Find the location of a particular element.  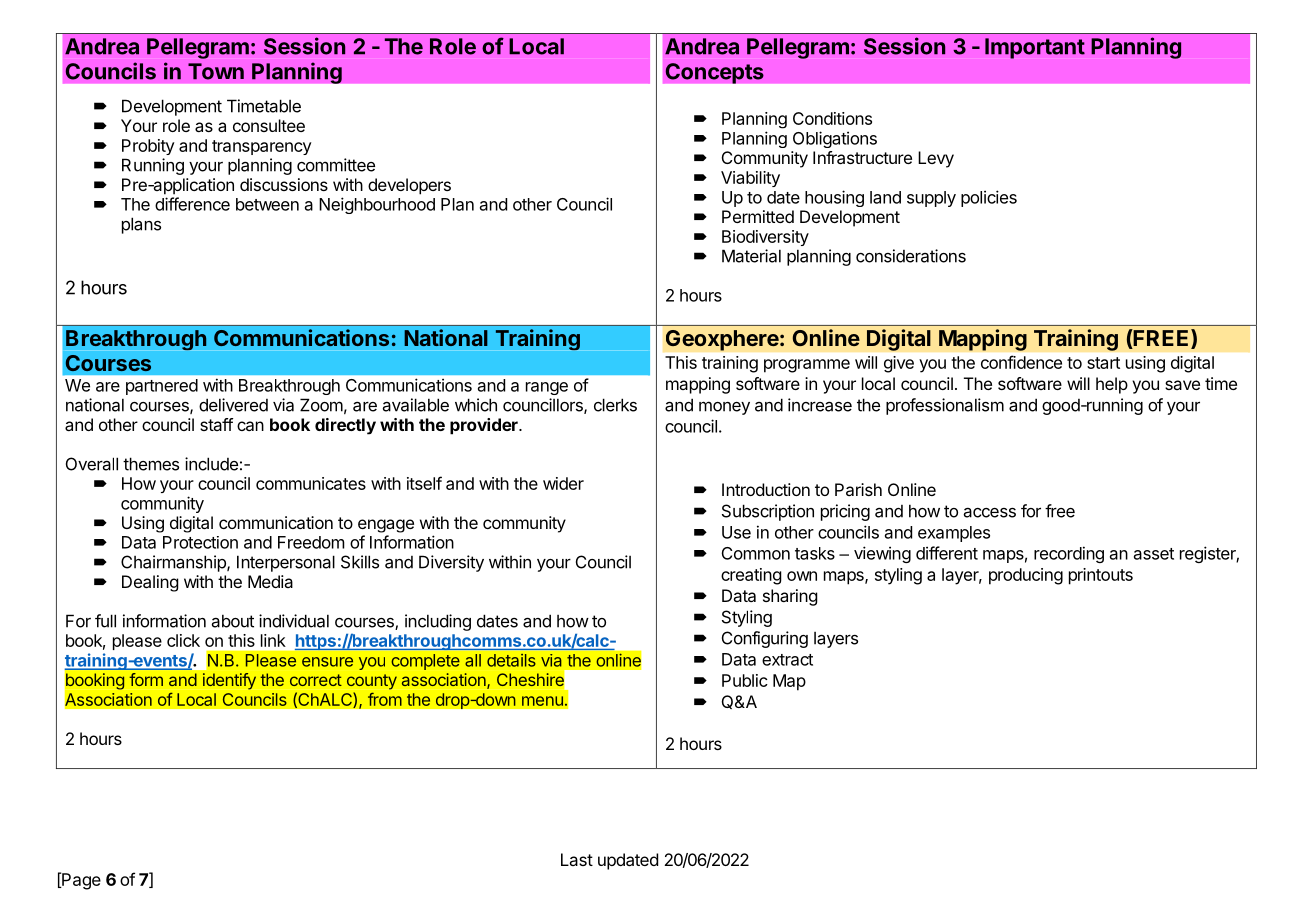

Protection is located at coordinates (200, 542).
